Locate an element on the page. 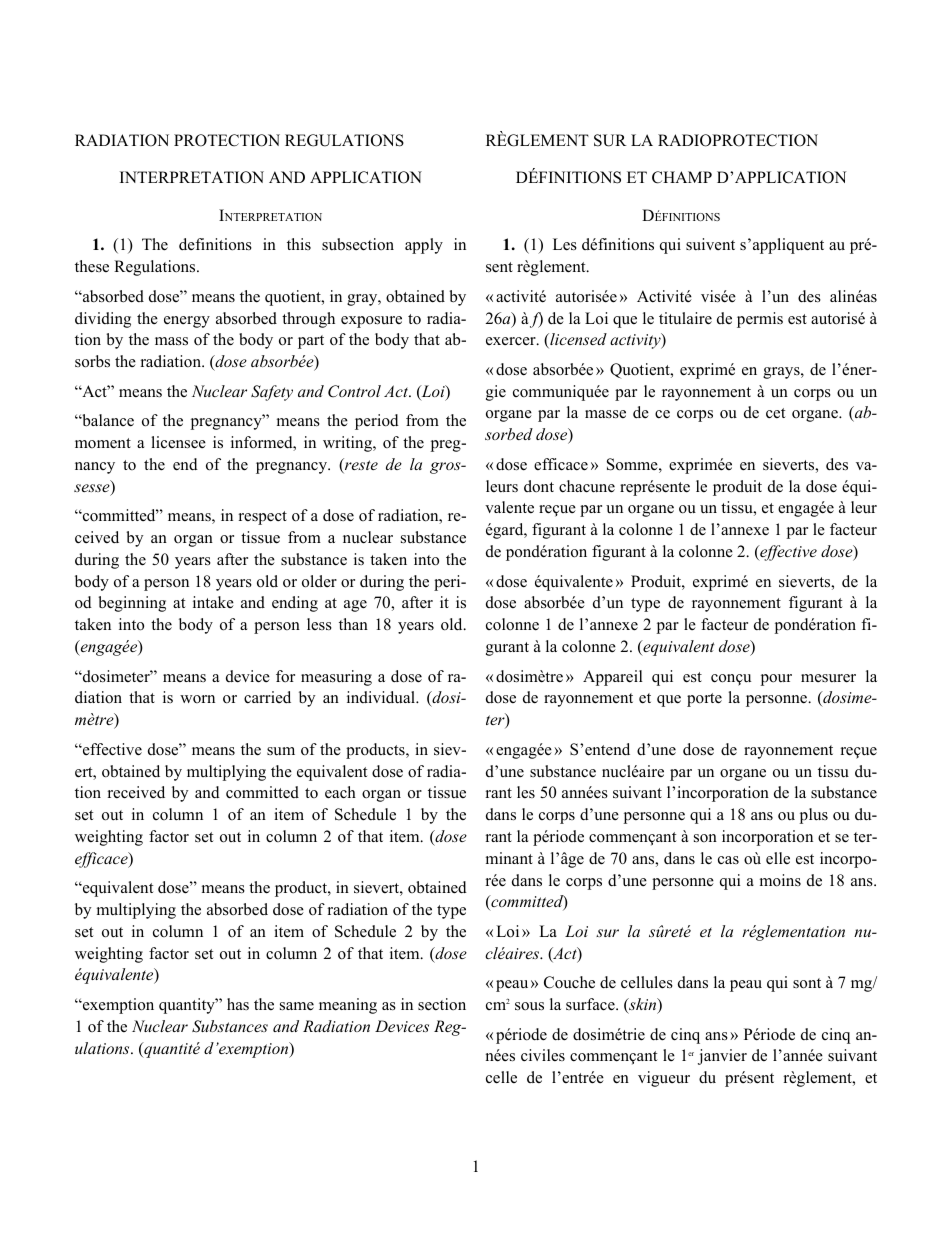 The height and width of the image is (1233, 952). apply is located at coordinates (424, 246).
